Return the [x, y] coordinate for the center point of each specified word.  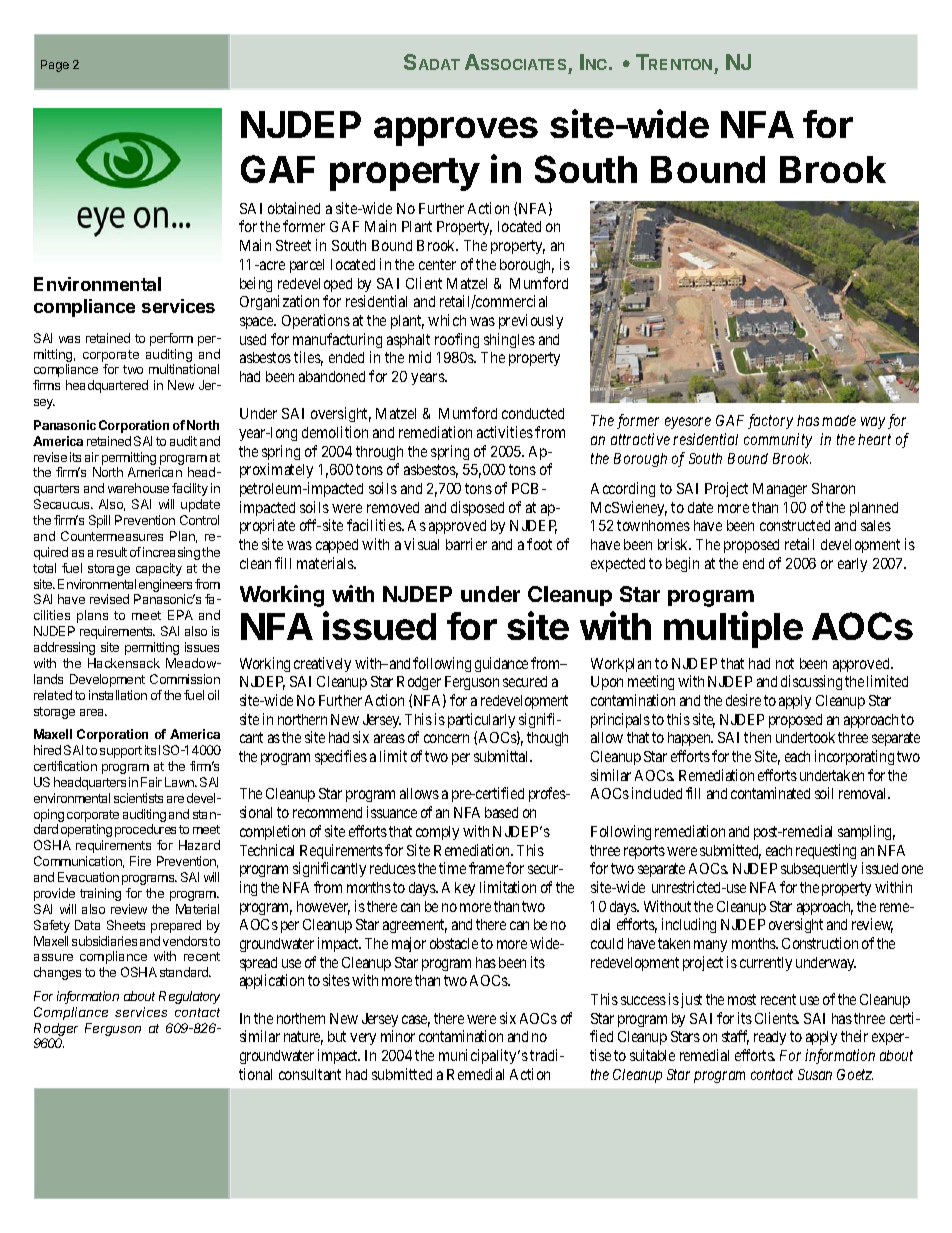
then [757, 737]
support [121, 752]
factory [770, 421]
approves [456, 131]
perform [171, 339]
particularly [481, 720]
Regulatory [189, 997]
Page [55, 66]
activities [505, 432]
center [437, 264]
